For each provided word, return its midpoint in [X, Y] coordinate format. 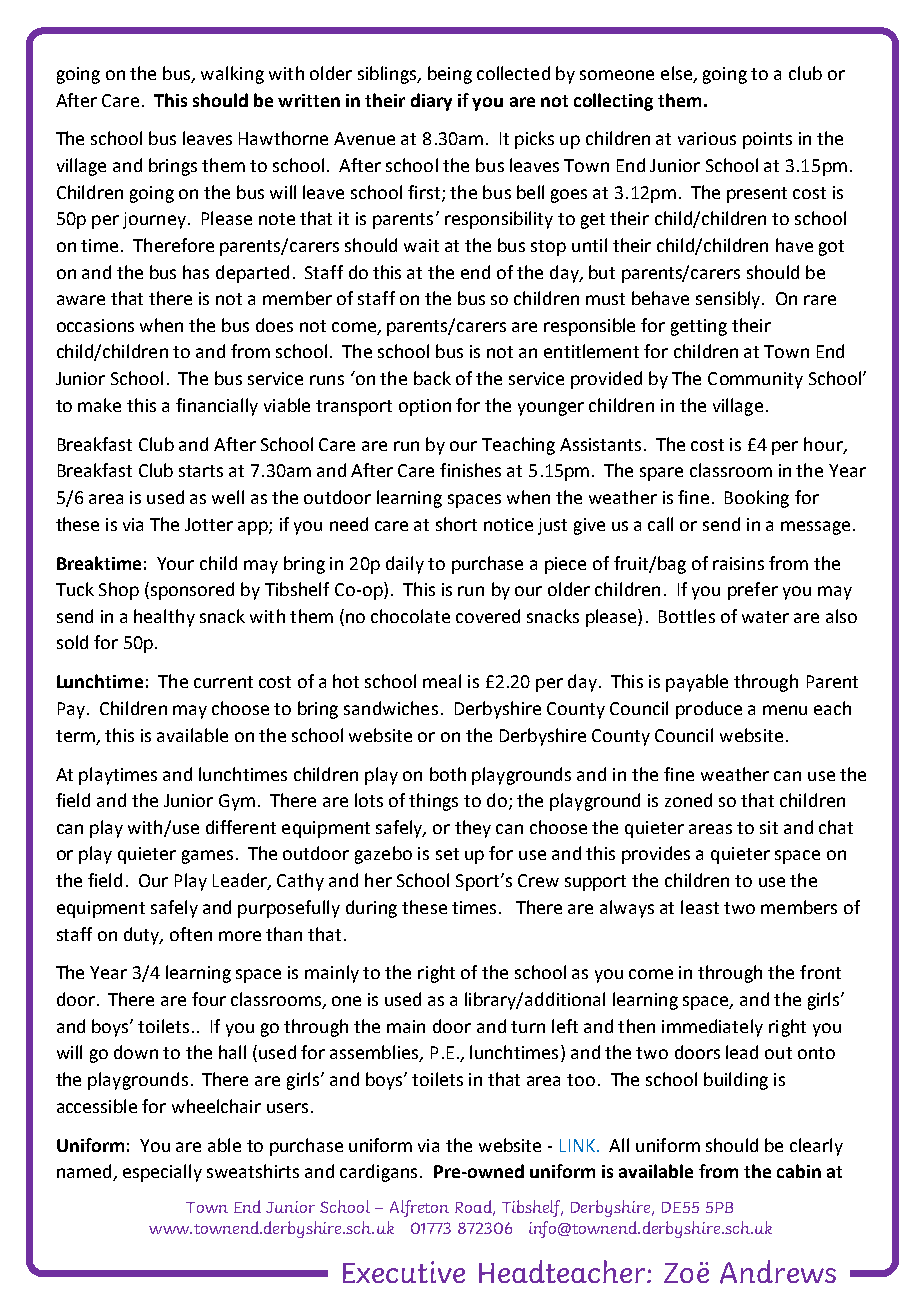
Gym [237, 802]
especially [162, 1173]
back [432, 378]
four [209, 999]
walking [232, 75]
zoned [688, 800]
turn [528, 1027]
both [448, 774]
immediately [712, 1028]
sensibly [729, 300]
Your [175, 563]
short [456, 524]
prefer [753, 591]
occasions [95, 325]
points [767, 140]
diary [431, 102]
